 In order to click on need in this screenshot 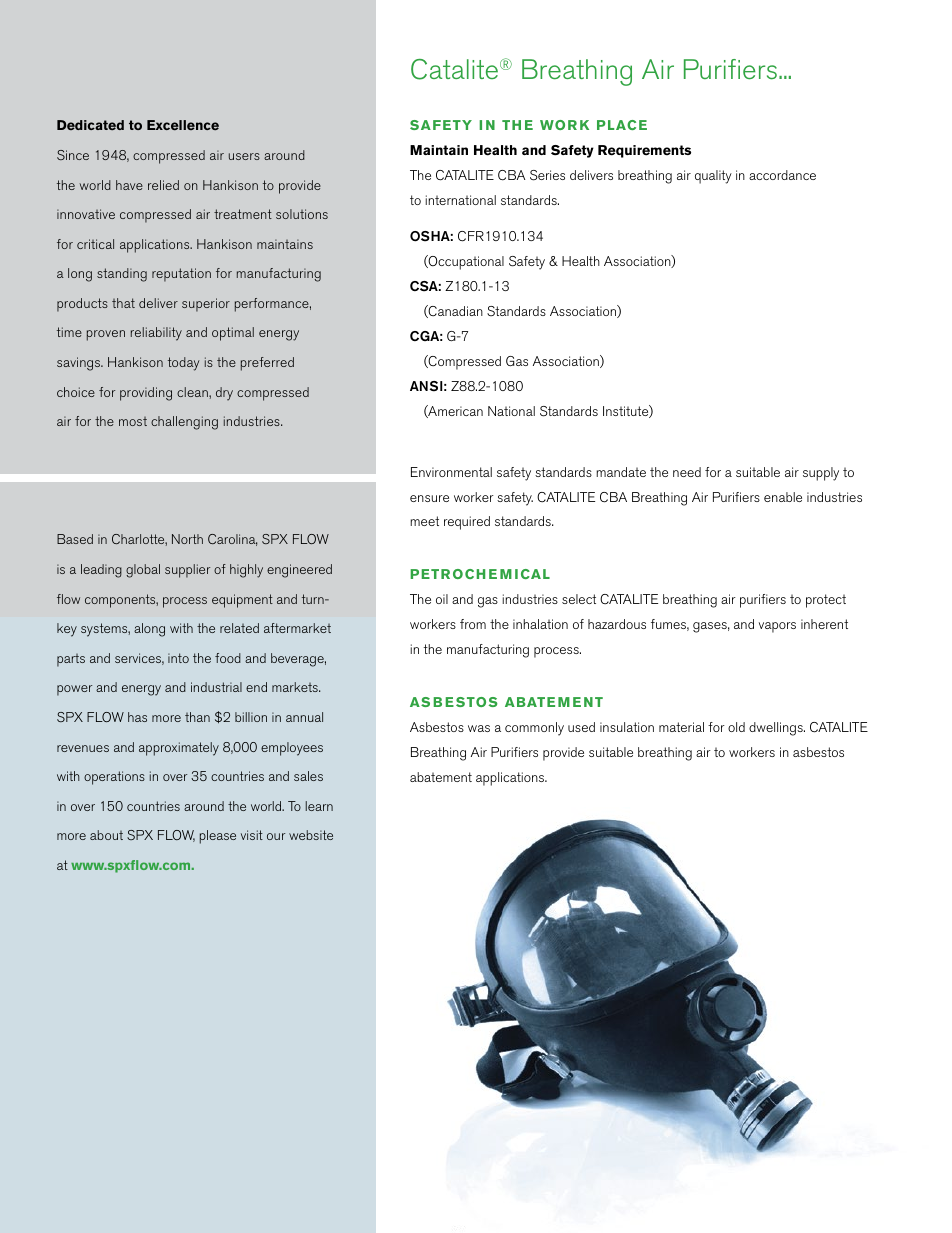, I will do `click(687, 472)`.
